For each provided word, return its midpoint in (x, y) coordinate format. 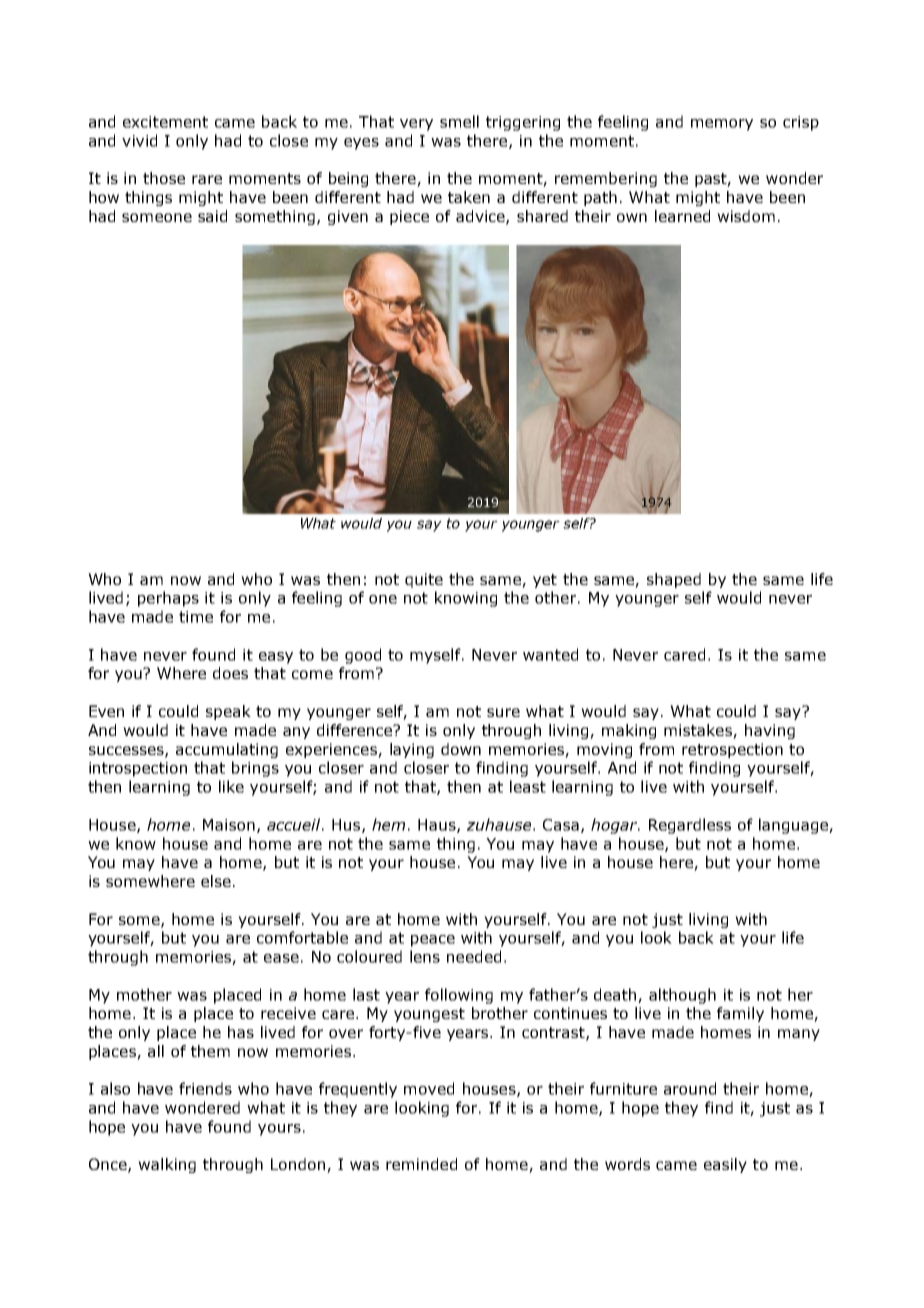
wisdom (746, 216)
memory (722, 125)
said (212, 216)
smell (459, 121)
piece (409, 217)
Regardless (690, 826)
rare (207, 179)
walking (167, 1165)
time (196, 617)
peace (433, 941)
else (216, 881)
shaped (674, 580)
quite (424, 580)
